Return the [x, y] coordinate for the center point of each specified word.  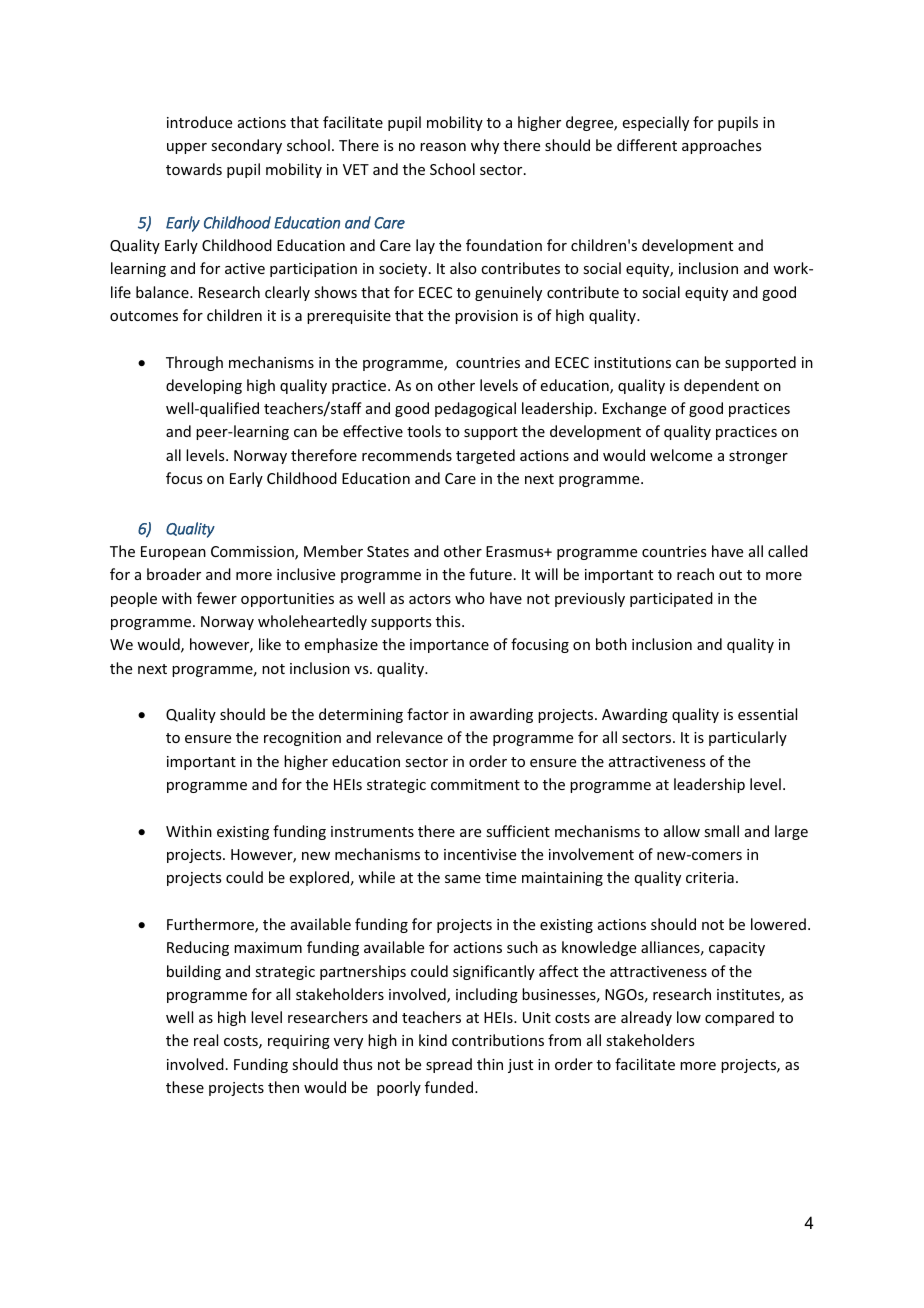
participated [671, 599]
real [206, 1040]
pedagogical [475, 409]
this [449, 621]
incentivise [480, 854]
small [721, 831]
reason [443, 147]
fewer [217, 598]
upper [187, 148]
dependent [721, 386]
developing [204, 386]
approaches [721, 146]
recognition [302, 739]
